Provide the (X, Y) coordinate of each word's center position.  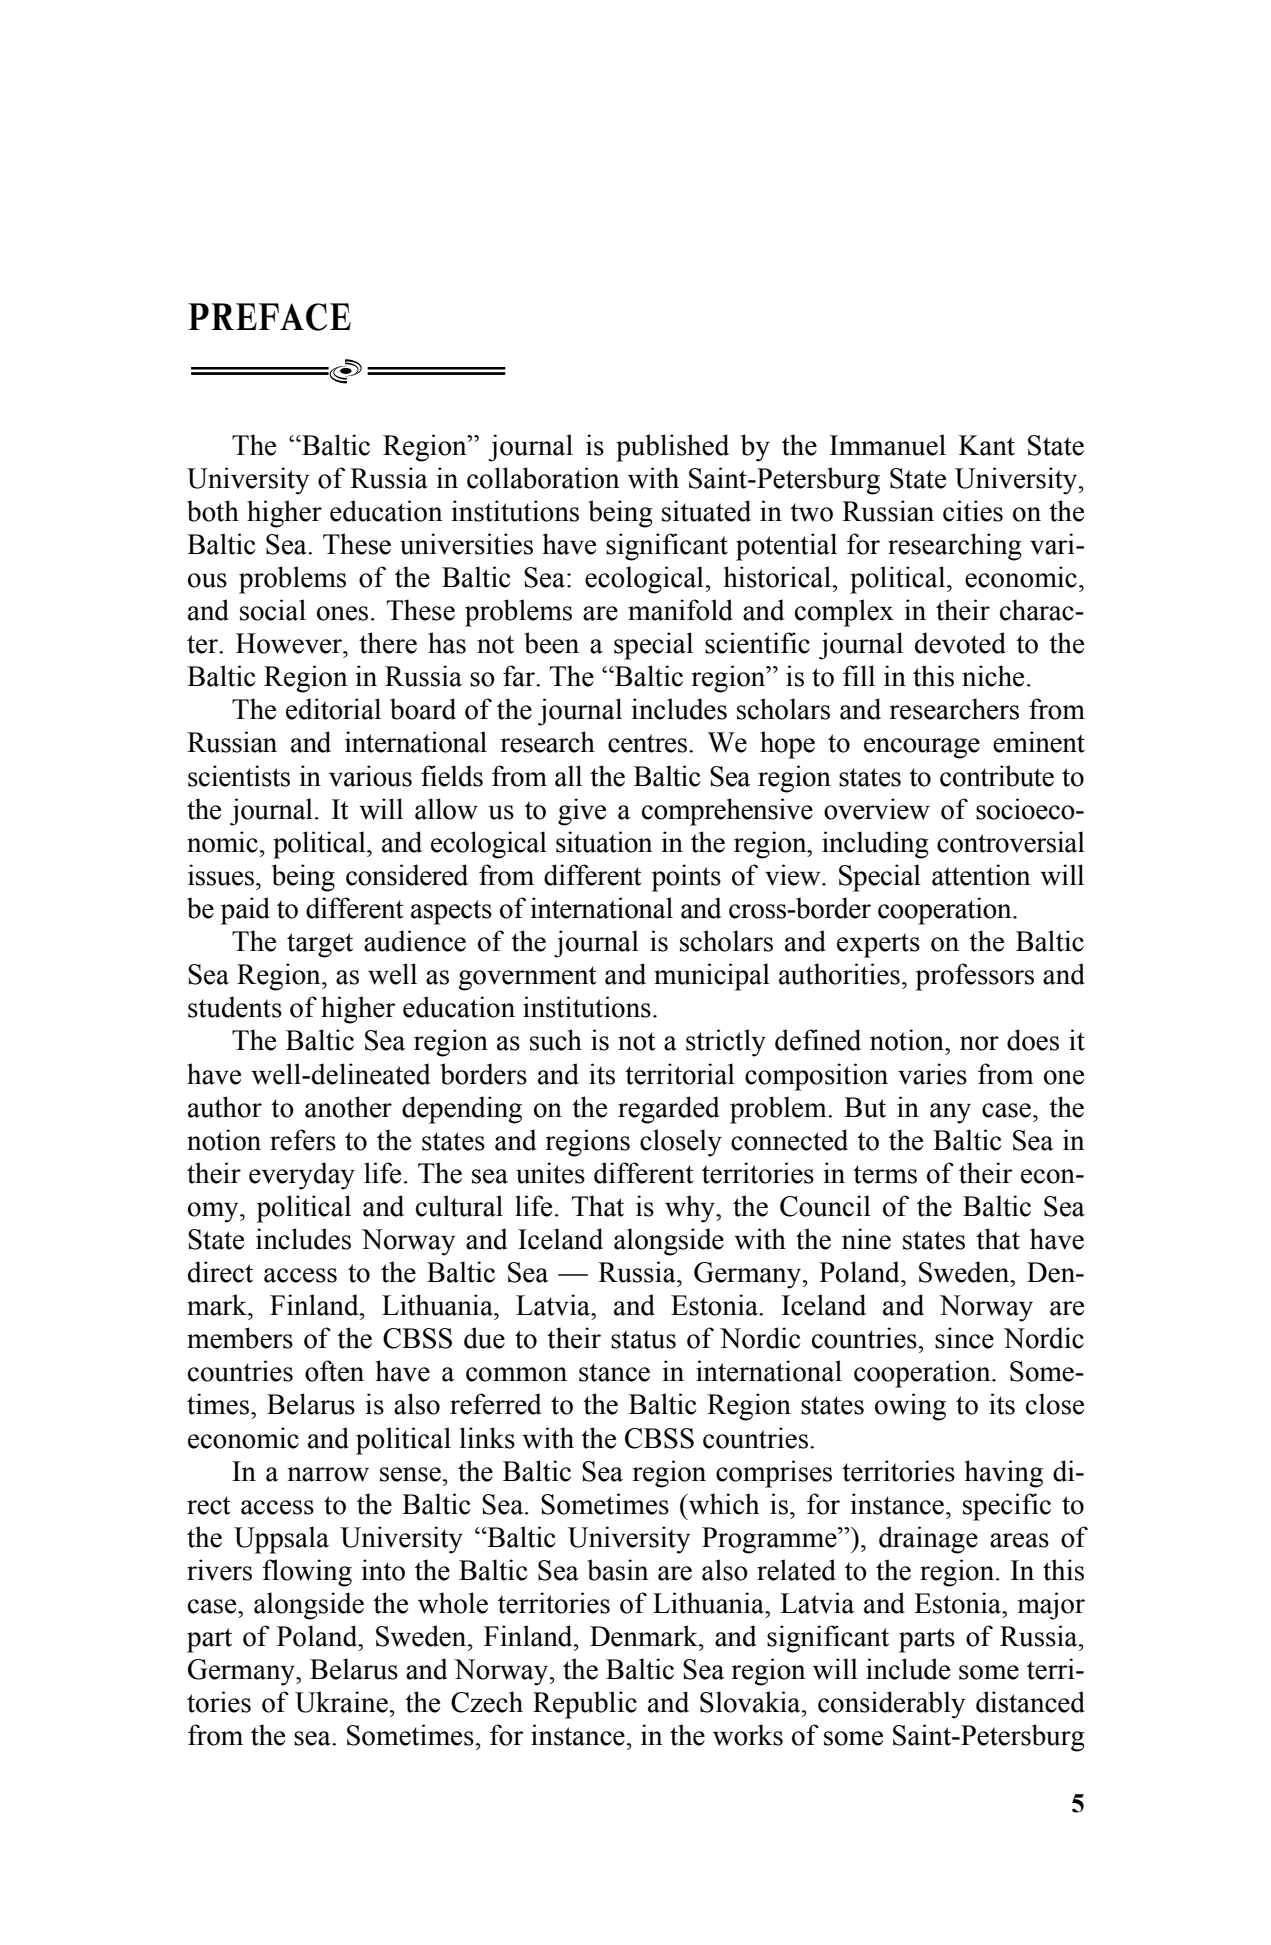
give (582, 812)
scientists (239, 776)
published (672, 448)
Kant (987, 445)
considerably (891, 1705)
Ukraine (341, 1702)
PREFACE (269, 317)
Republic (585, 1705)
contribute (997, 776)
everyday (302, 1176)
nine (866, 1239)
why (691, 1209)
